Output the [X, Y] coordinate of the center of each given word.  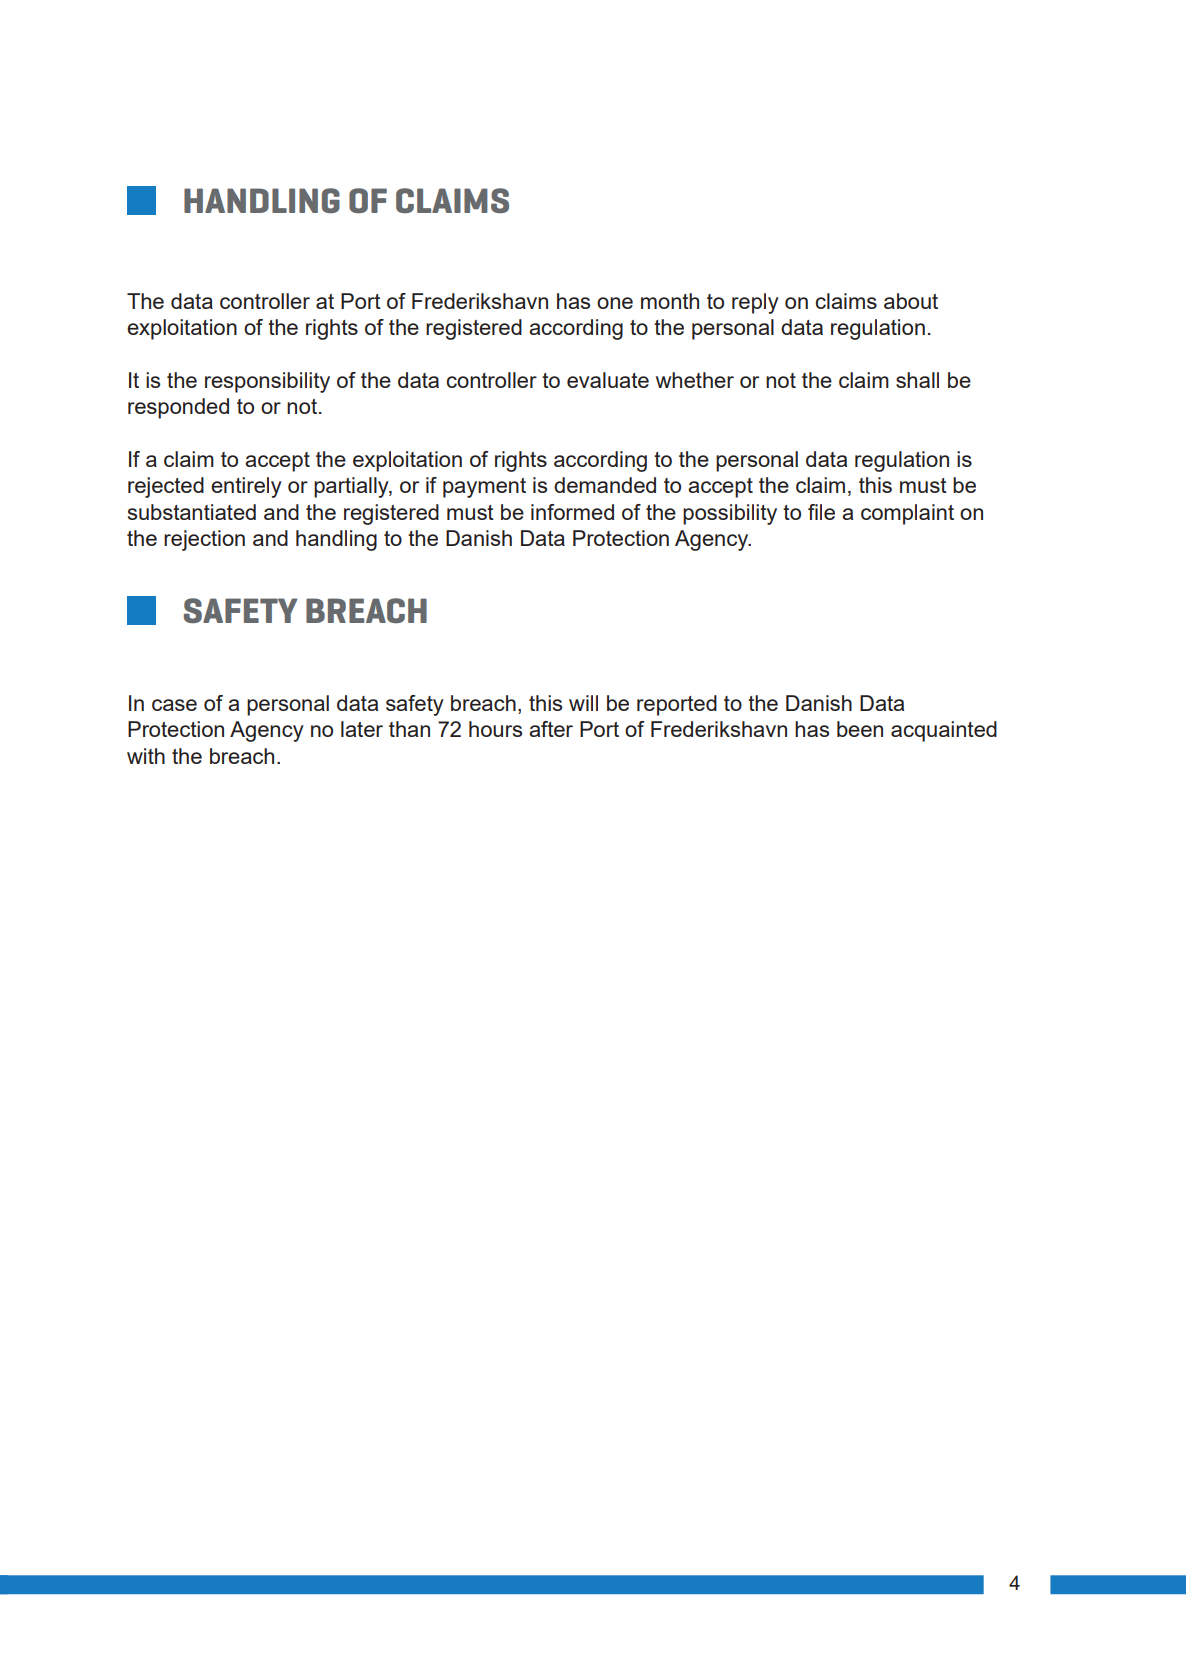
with [146, 756]
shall [917, 380]
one [615, 303]
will [583, 703]
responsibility [267, 382]
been [860, 729]
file [821, 512]
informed [572, 512]
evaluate [608, 380]
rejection [204, 540]
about [911, 301]
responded [178, 408]
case [174, 705]
